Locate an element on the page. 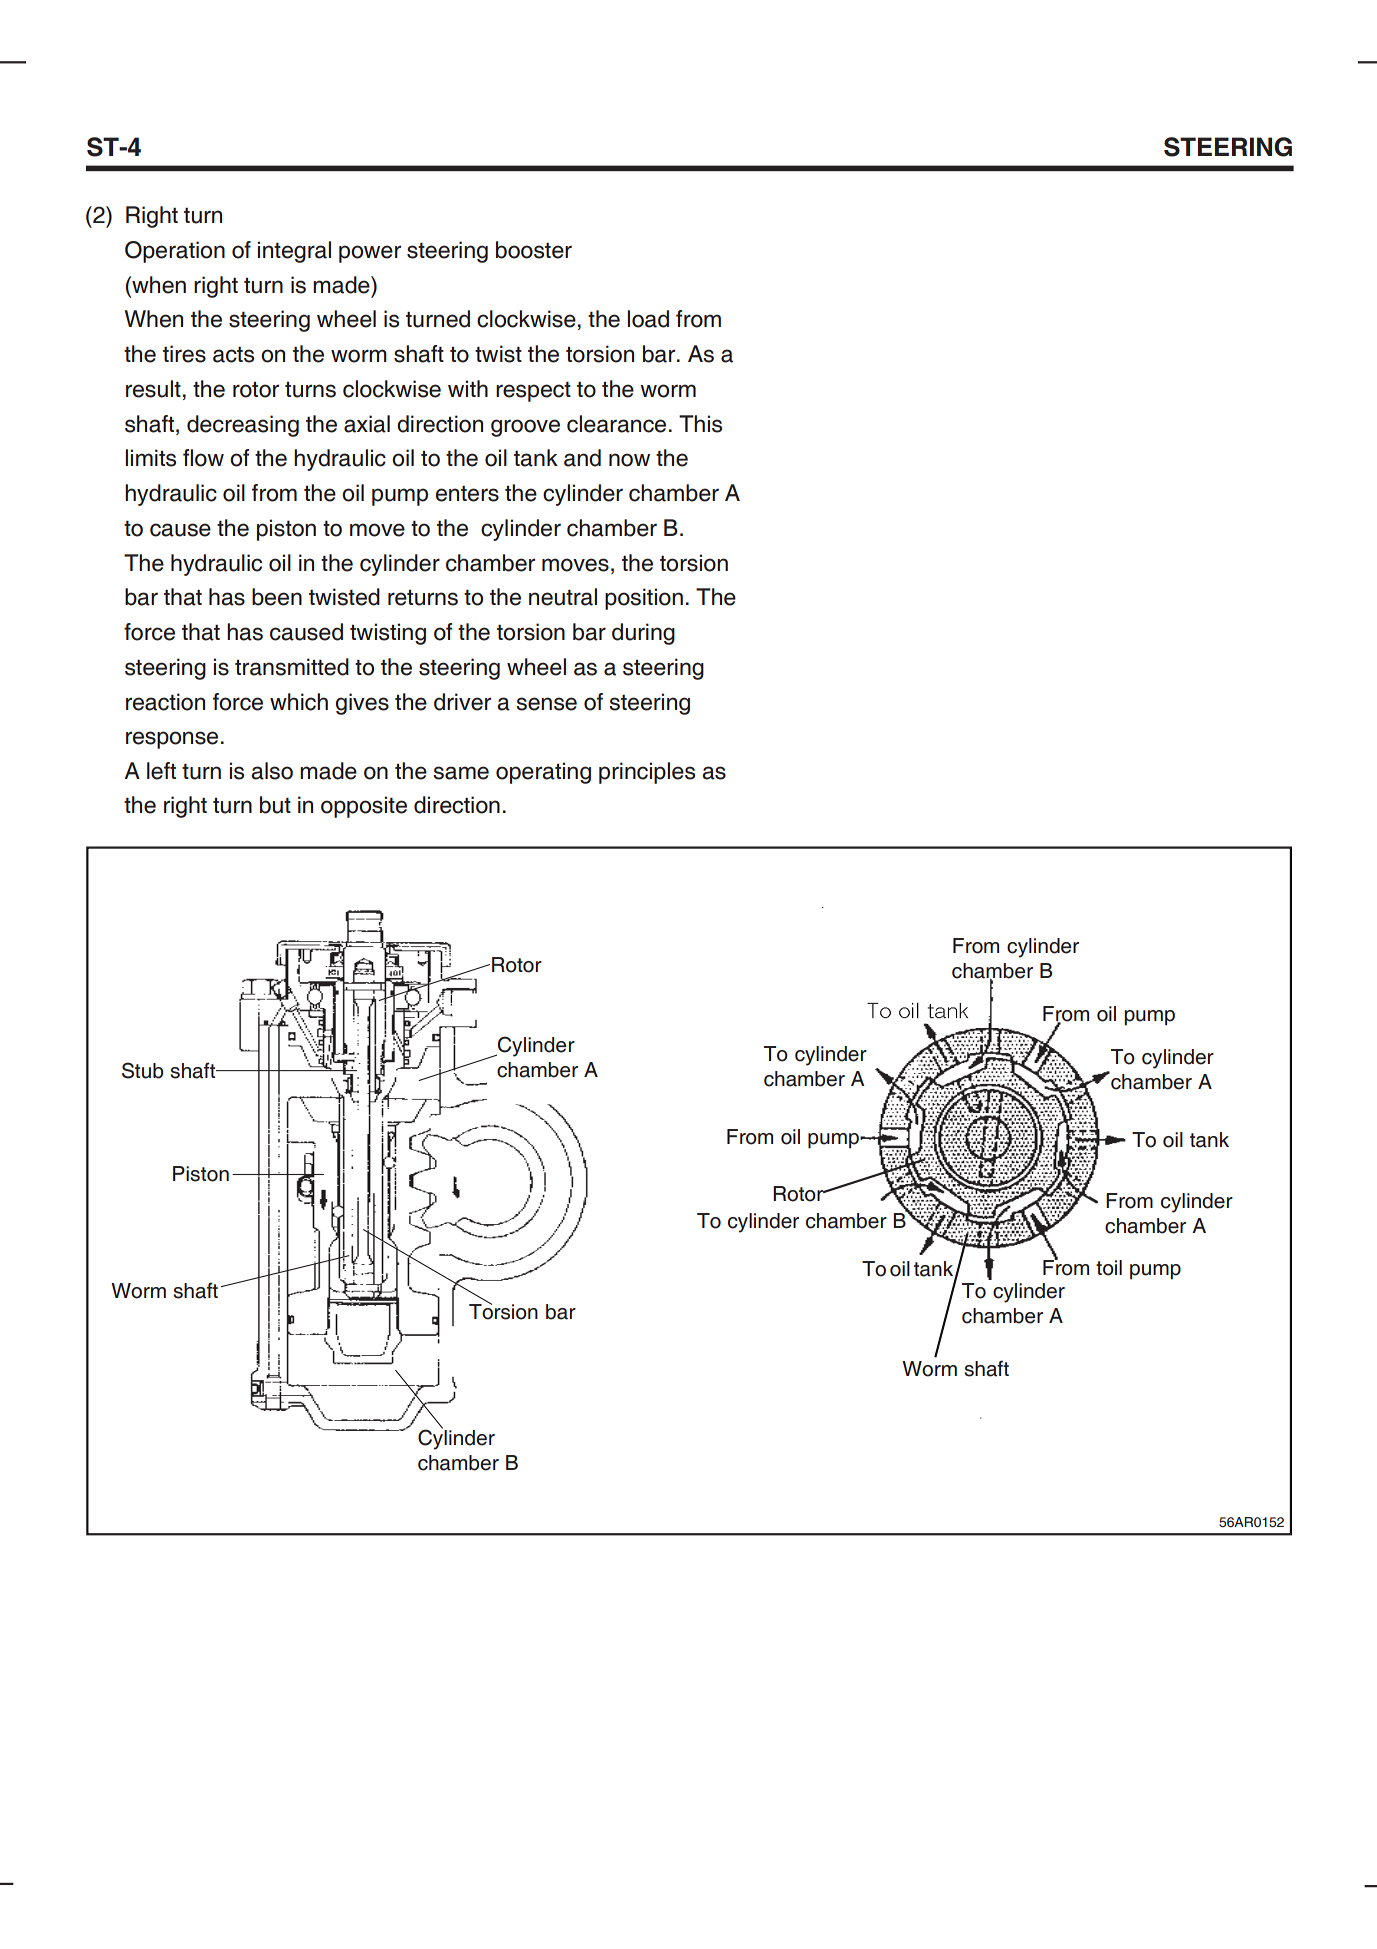  load is located at coordinates (648, 319).
